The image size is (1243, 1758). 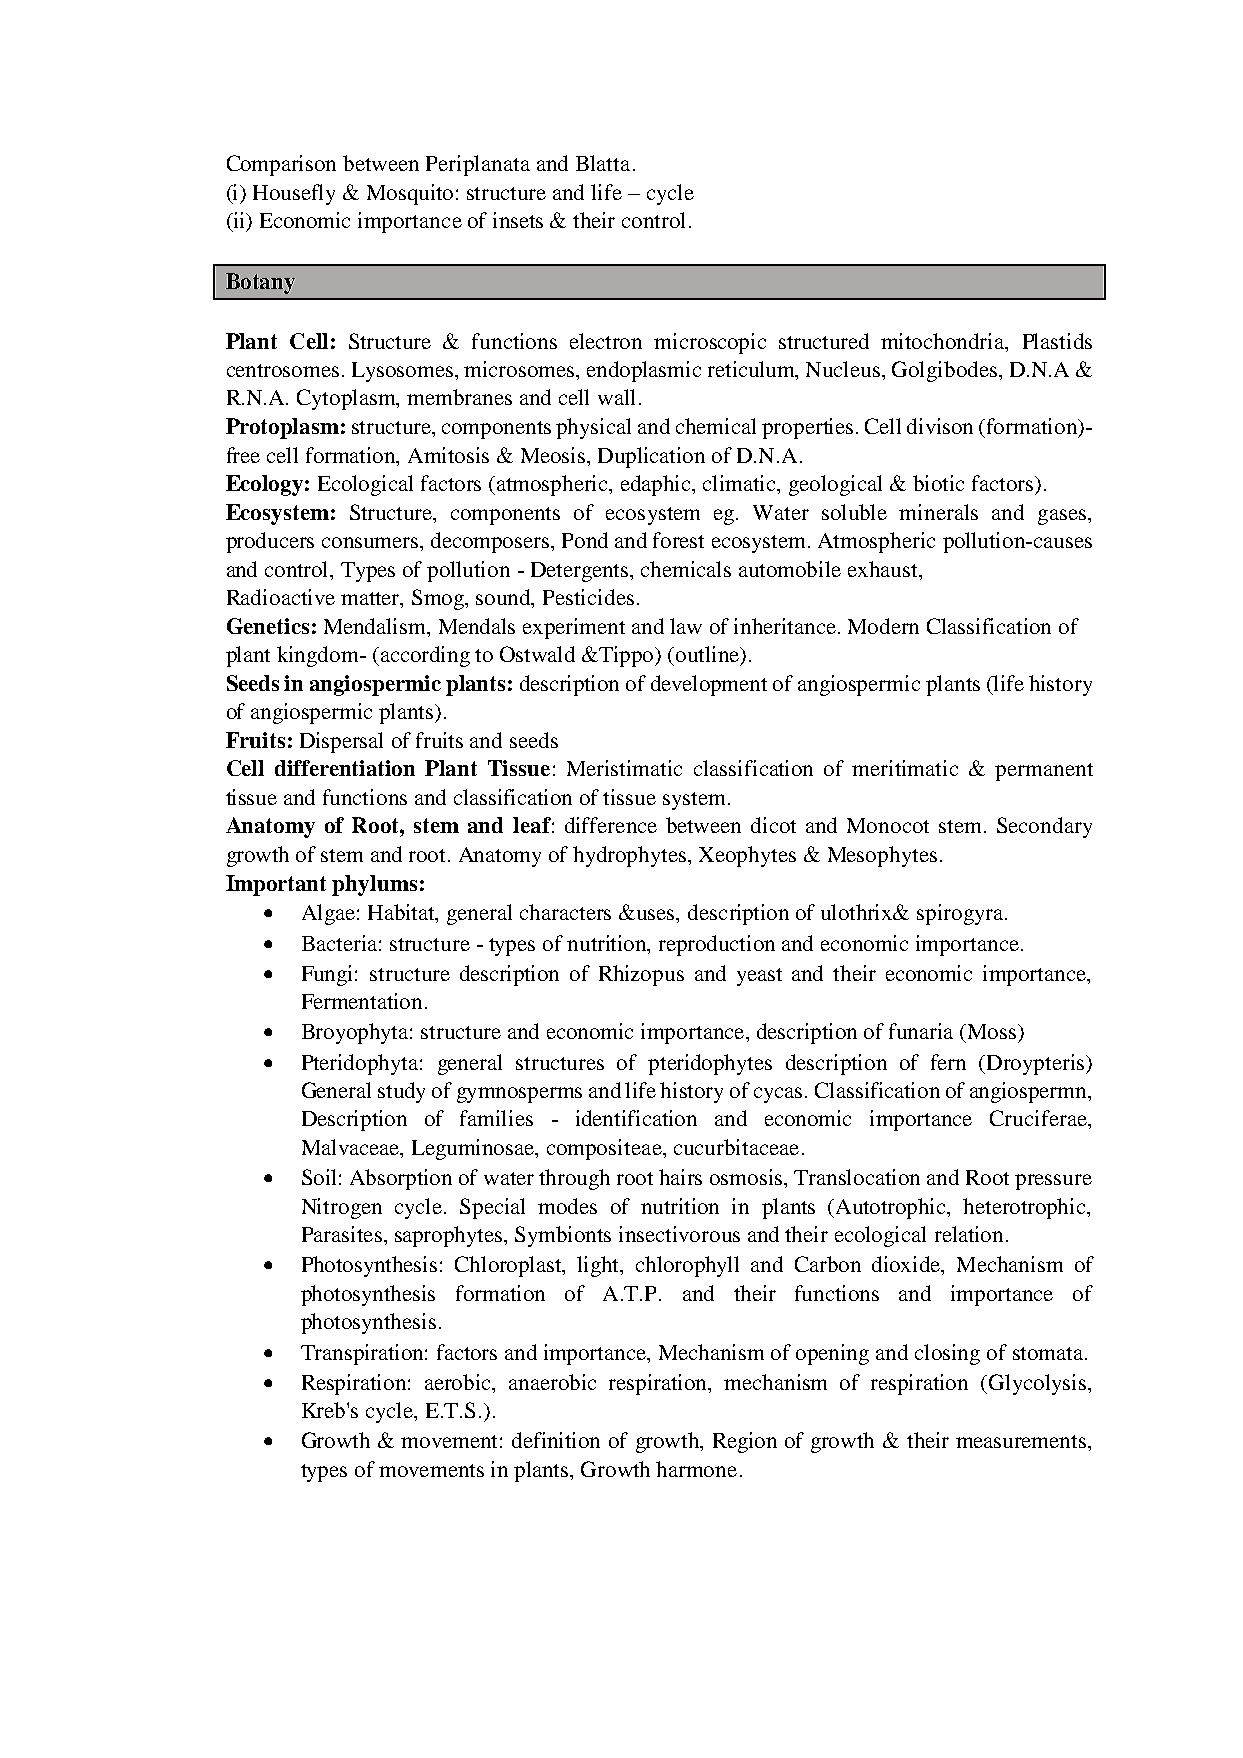 I want to click on definition, so click(x=556, y=1440).
